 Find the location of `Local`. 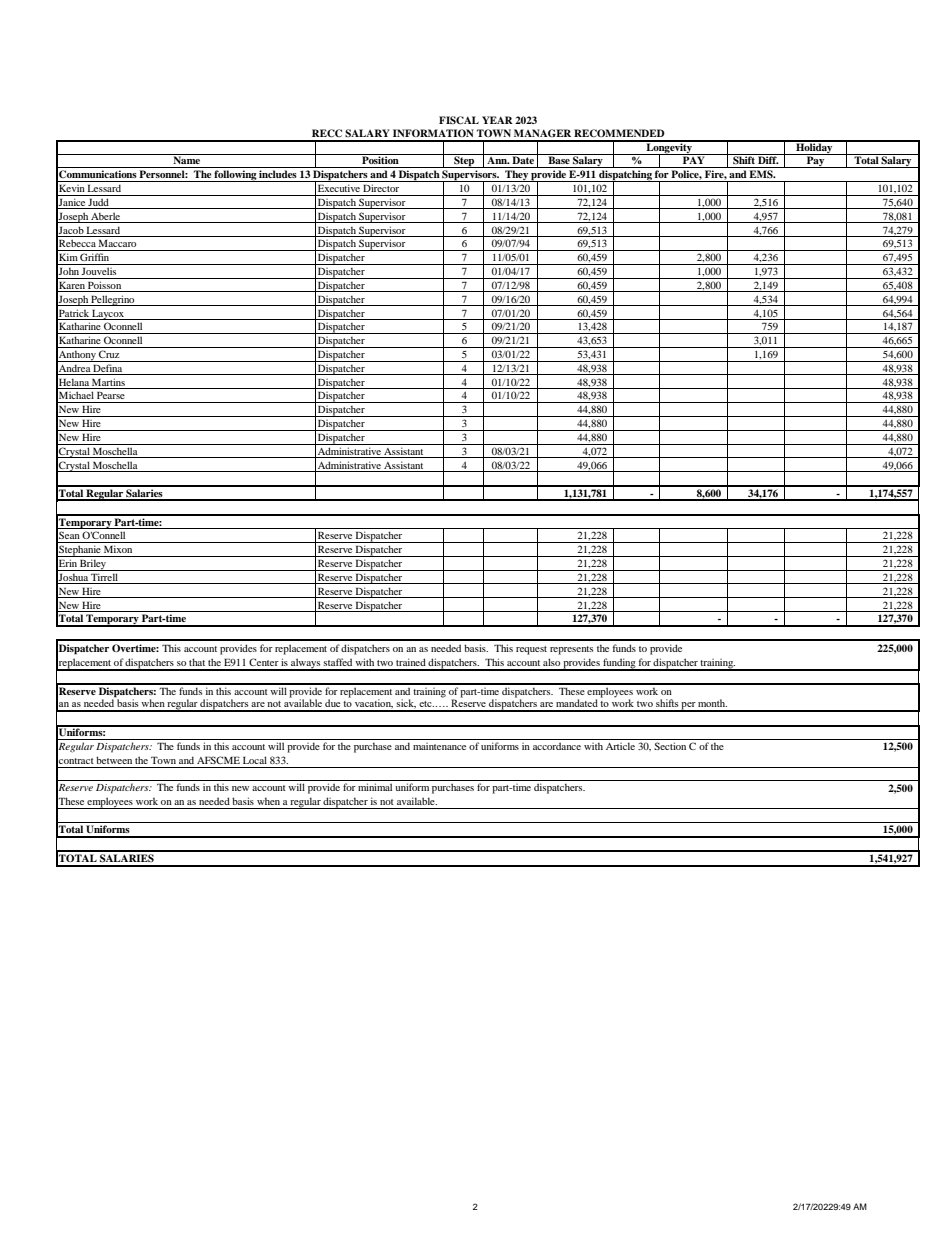

Local is located at coordinates (255, 760).
